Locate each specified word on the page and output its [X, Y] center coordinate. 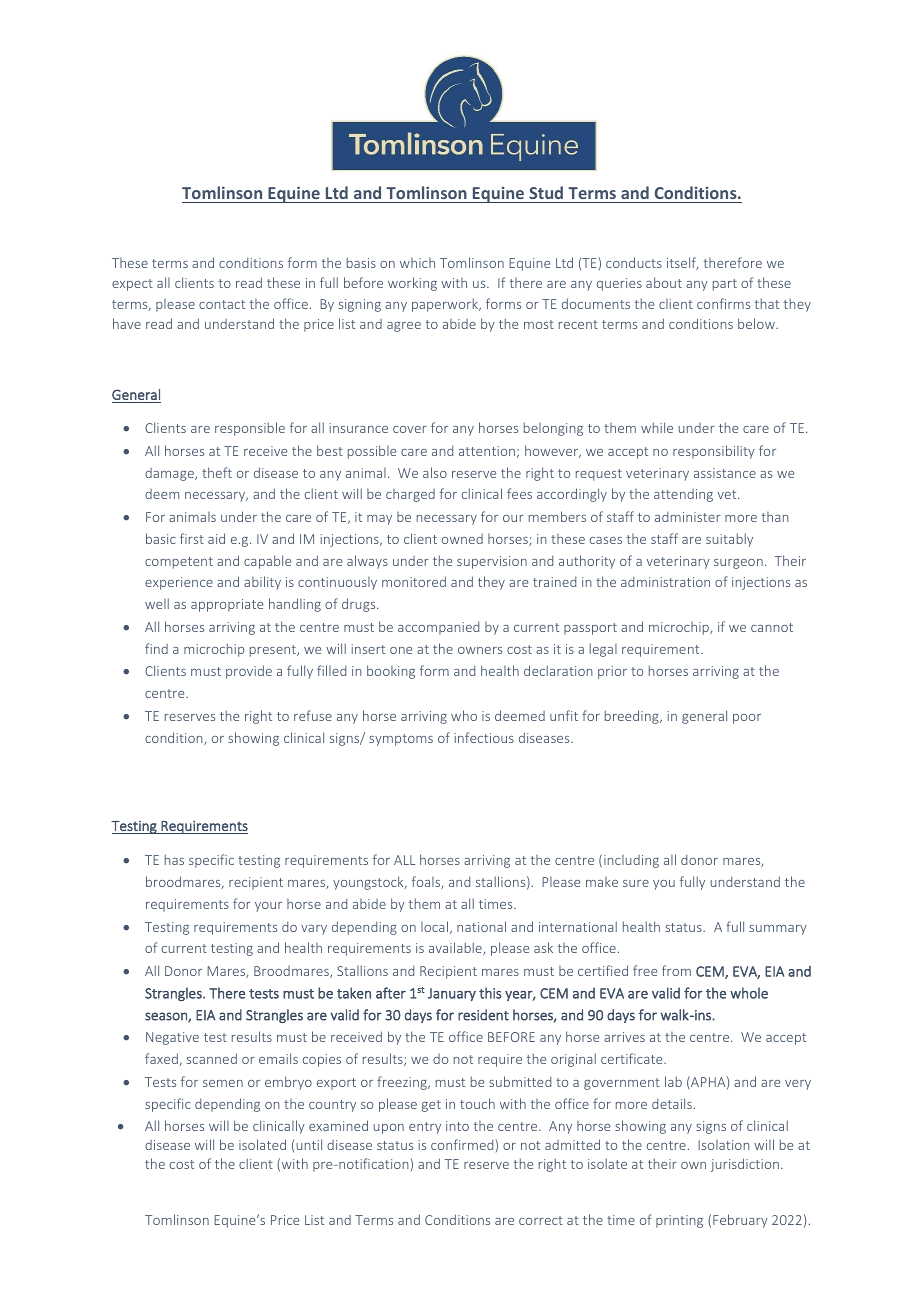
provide [249, 672]
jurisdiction [745, 1165]
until [309, 1144]
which [417, 263]
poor [747, 719]
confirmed [462, 1144]
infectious [484, 737]
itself [683, 263]
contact [222, 304]
